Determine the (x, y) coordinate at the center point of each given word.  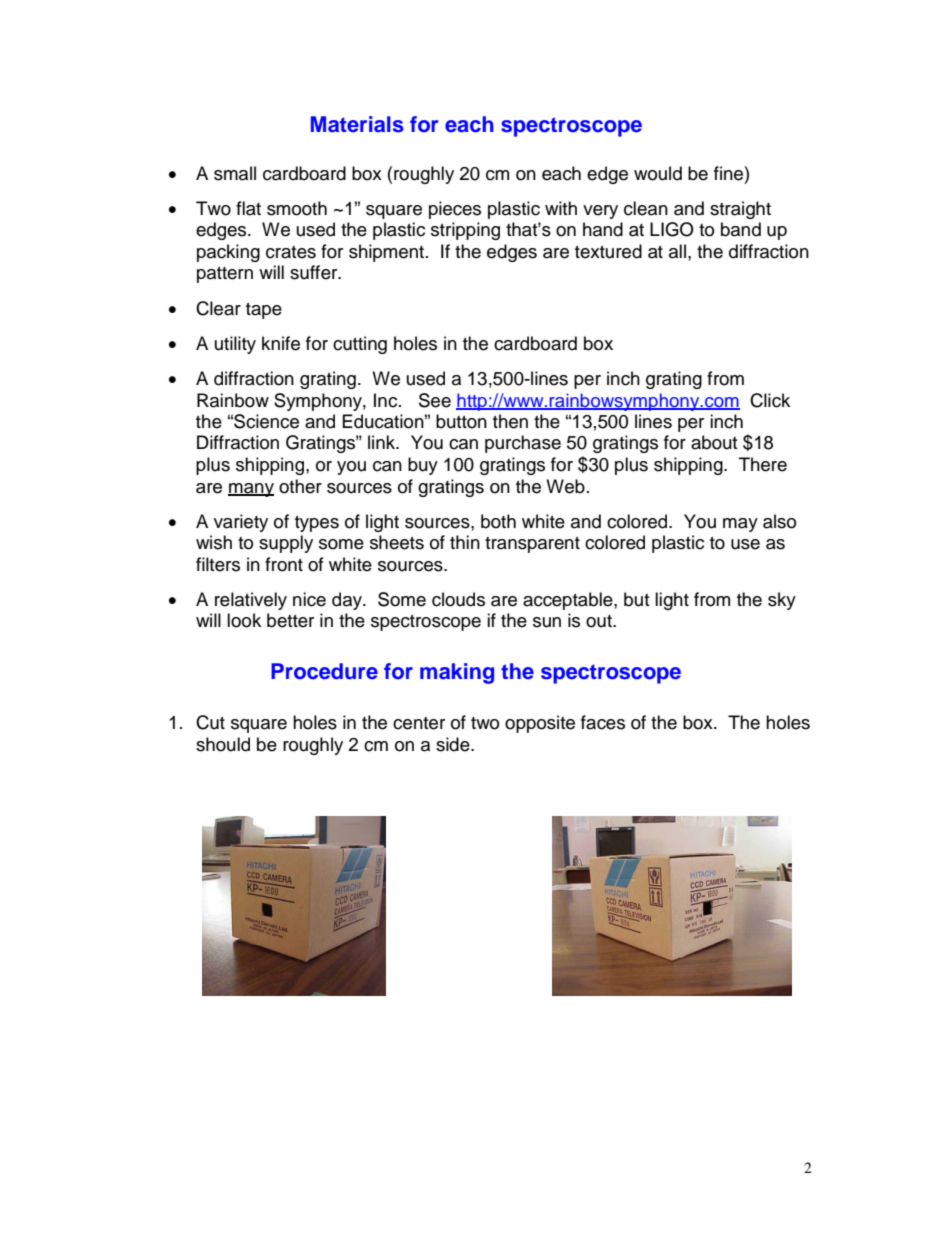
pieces (455, 210)
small (235, 173)
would (658, 173)
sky (782, 601)
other (300, 486)
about (714, 442)
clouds (458, 599)
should (223, 744)
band (741, 229)
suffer (315, 272)
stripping (465, 231)
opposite (540, 724)
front (284, 564)
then (510, 421)
